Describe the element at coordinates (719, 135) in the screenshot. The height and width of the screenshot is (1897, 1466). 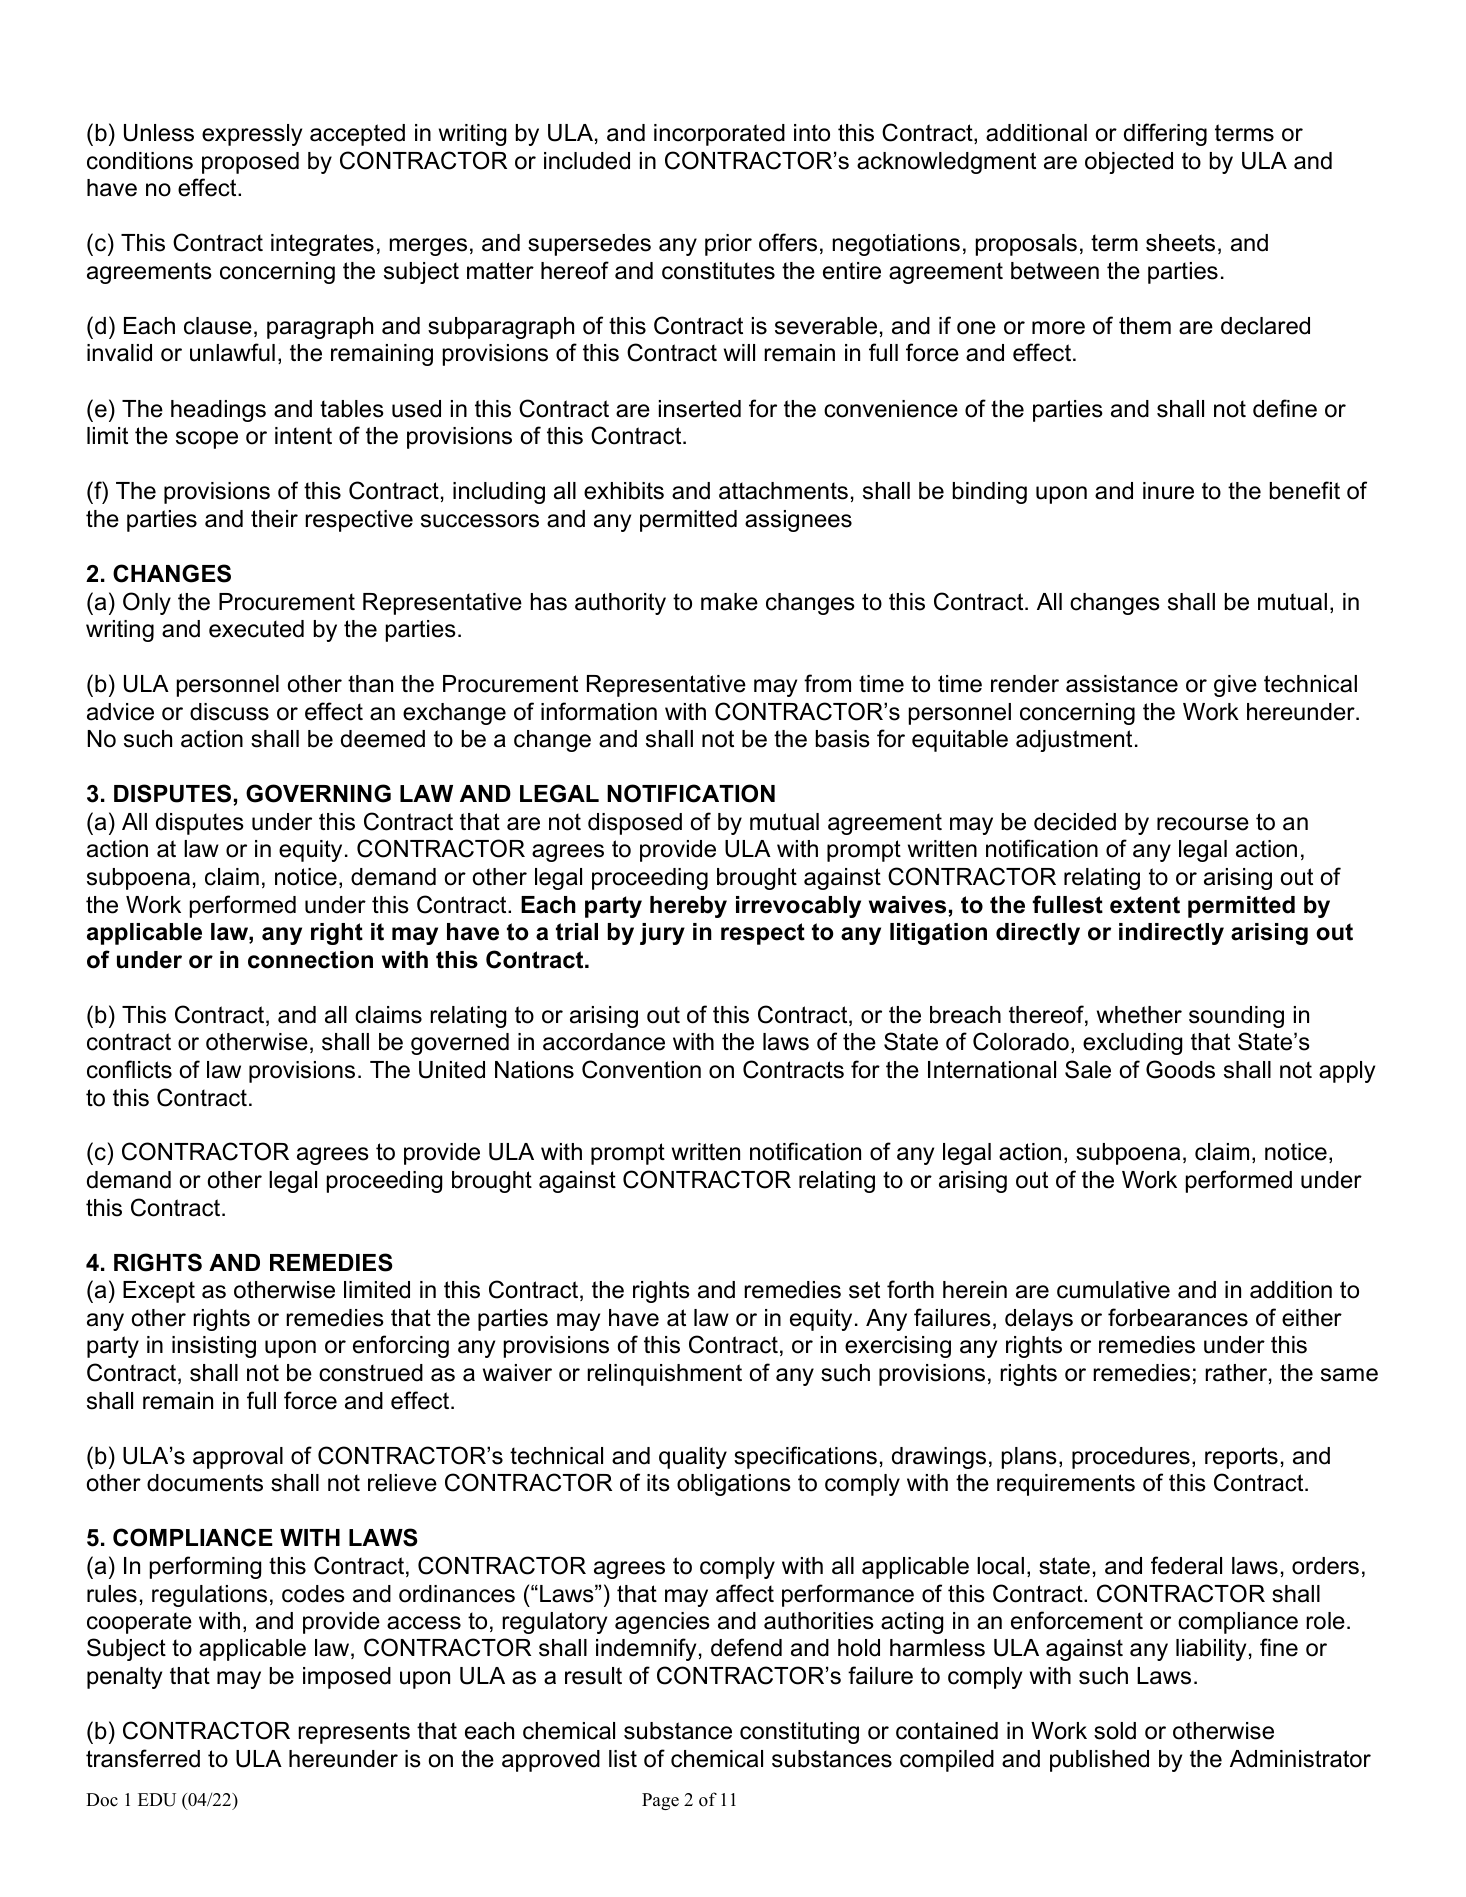
I see `incorporated` at that location.
